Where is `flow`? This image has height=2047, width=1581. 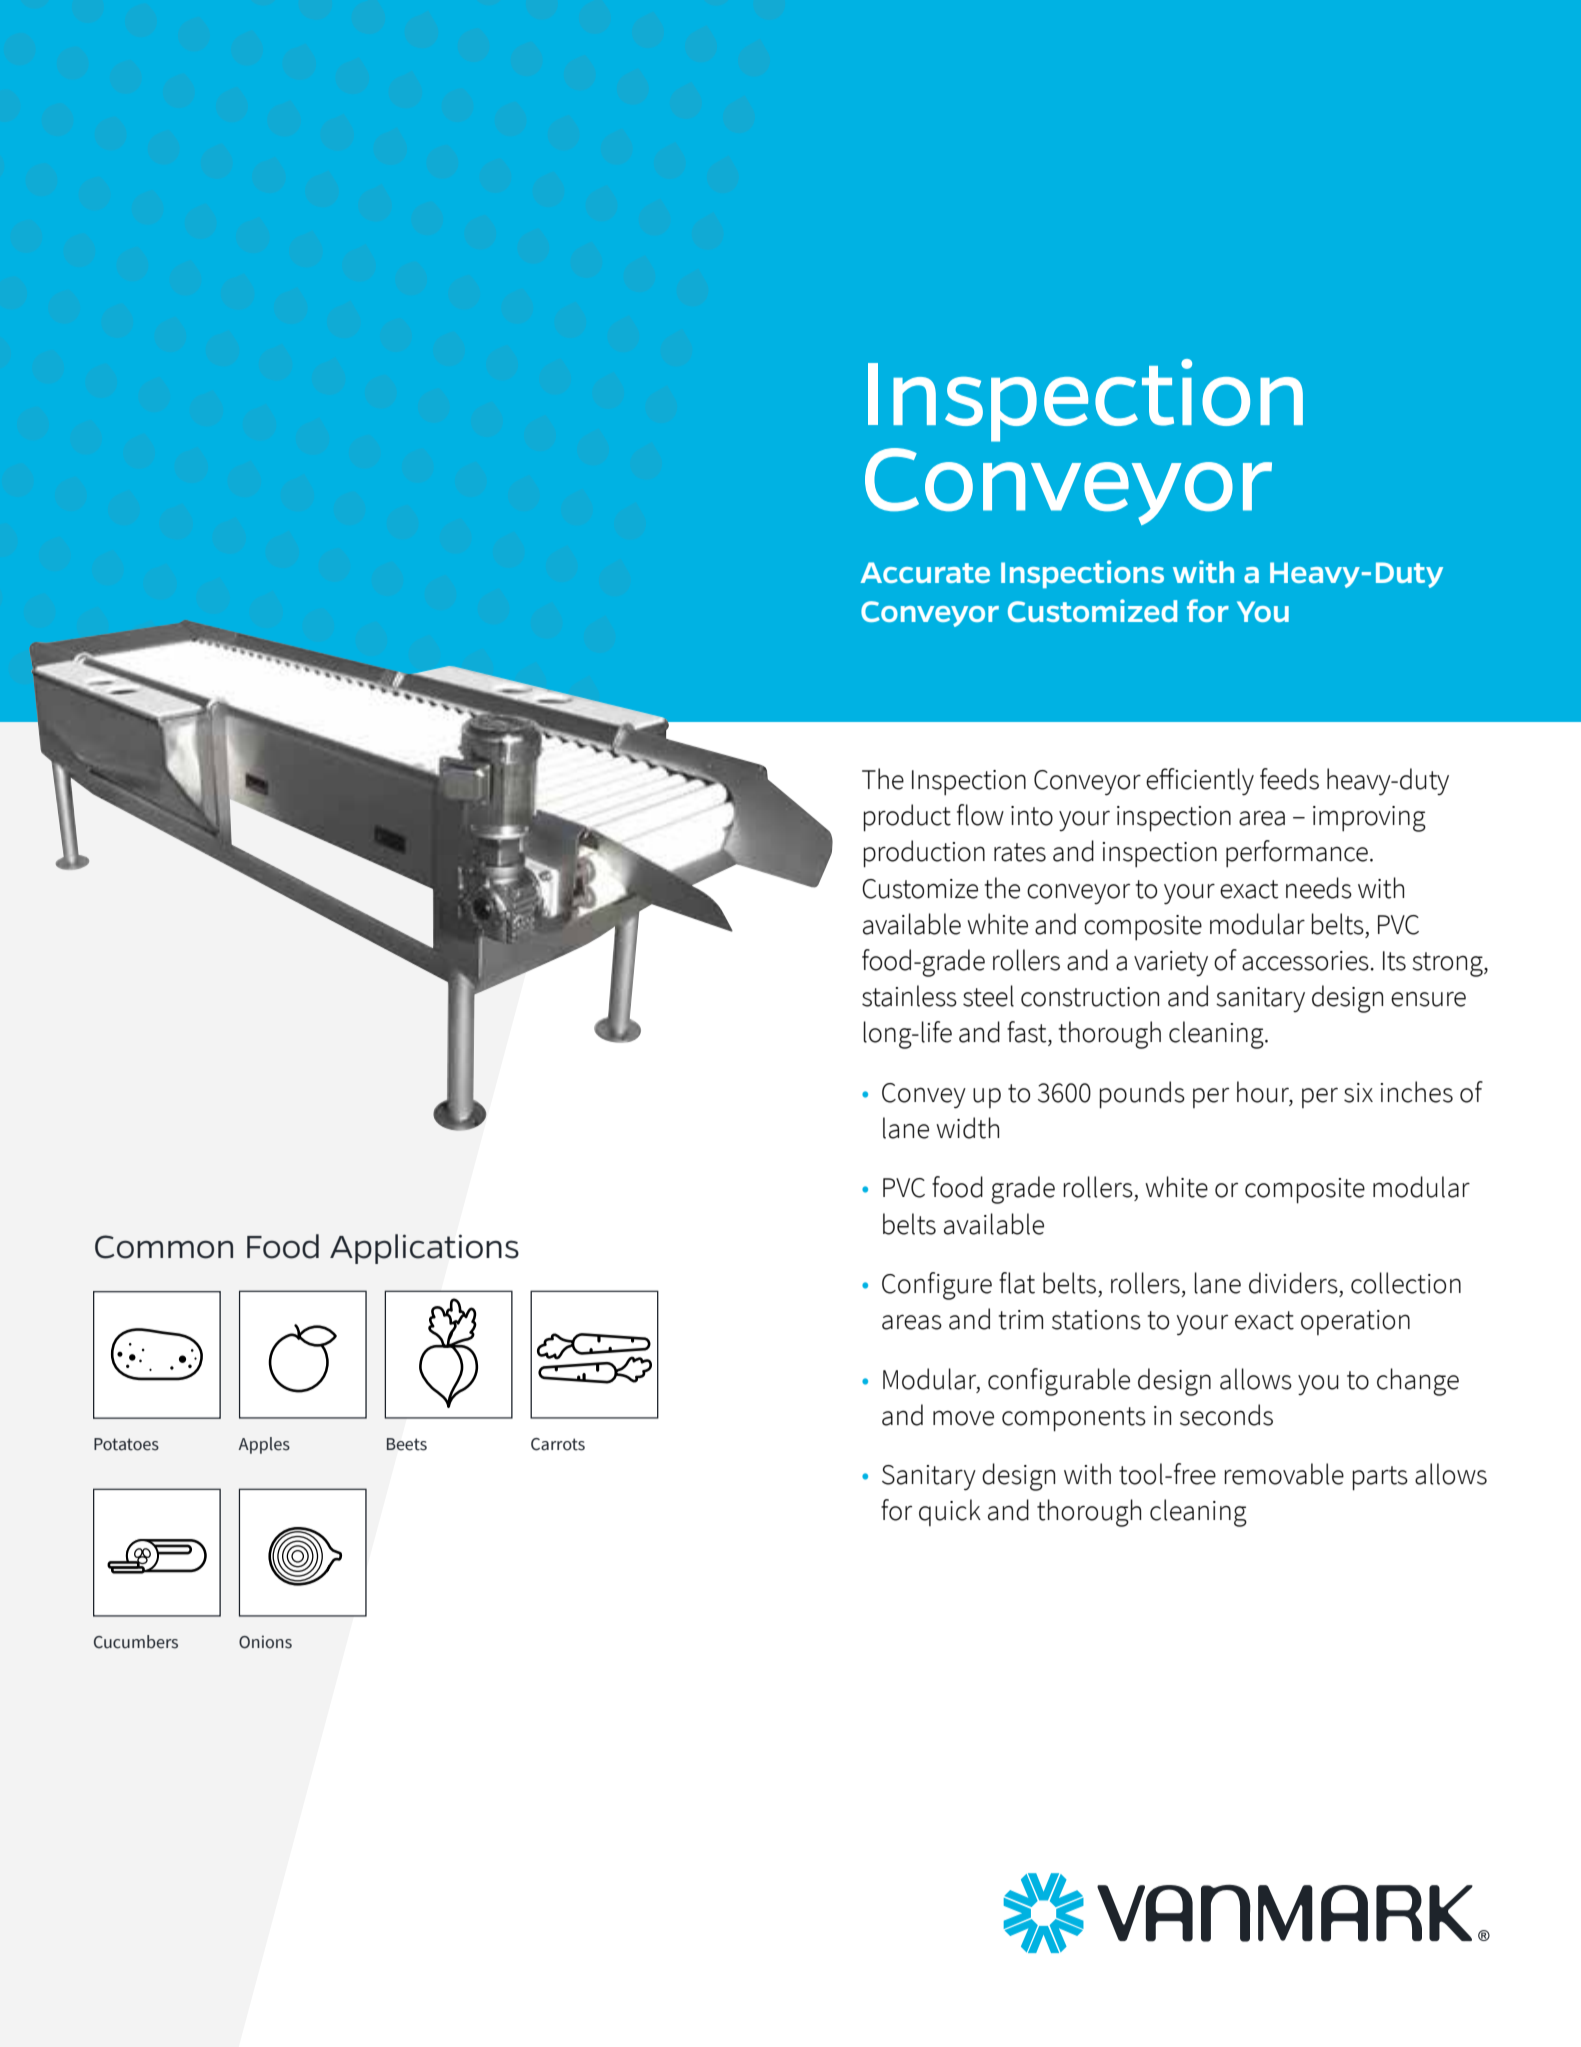
flow is located at coordinates (980, 815).
